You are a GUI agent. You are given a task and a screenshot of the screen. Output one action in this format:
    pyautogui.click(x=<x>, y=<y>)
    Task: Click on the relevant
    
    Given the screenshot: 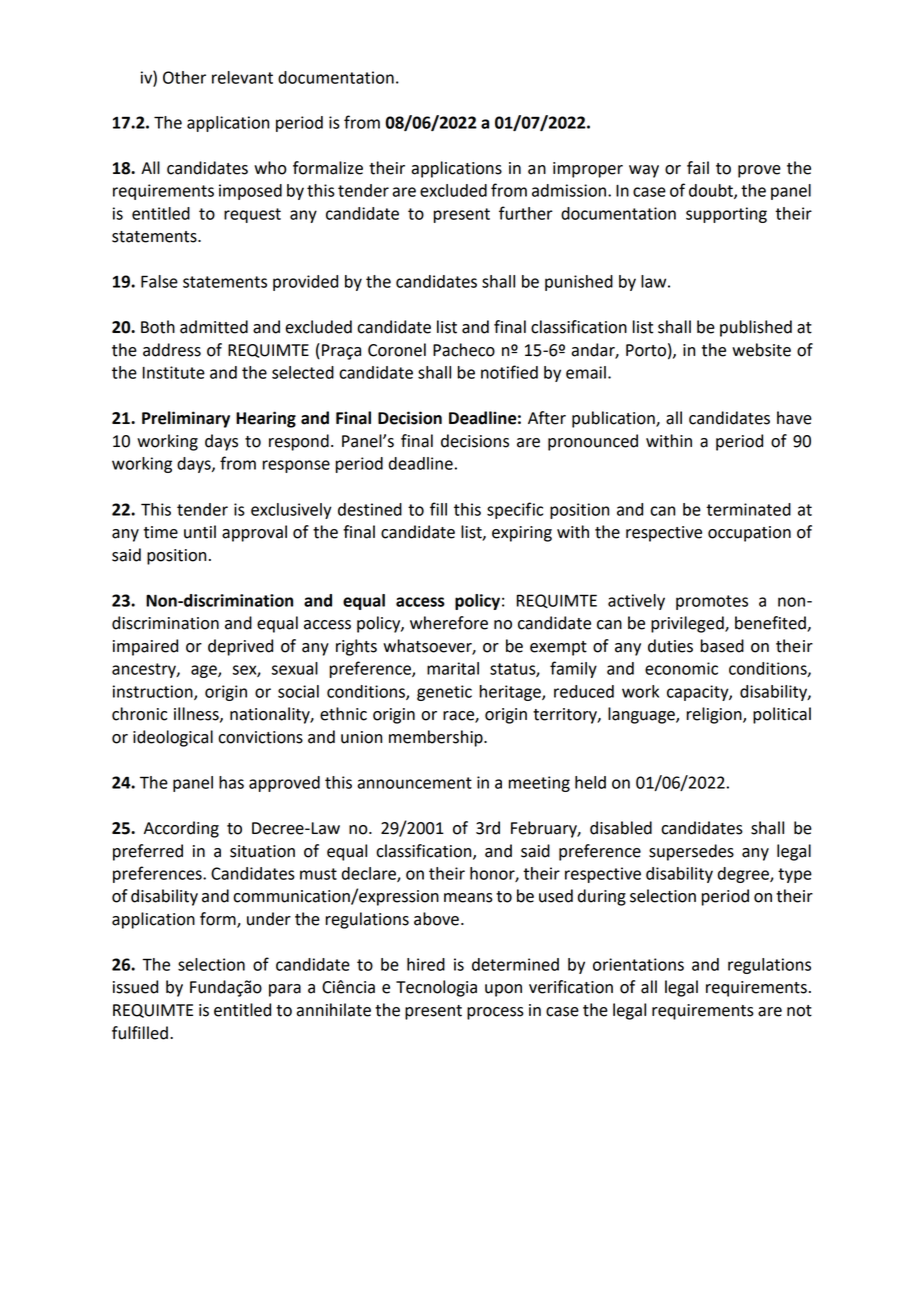 What is the action you would take?
    pyautogui.click(x=242, y=77)
